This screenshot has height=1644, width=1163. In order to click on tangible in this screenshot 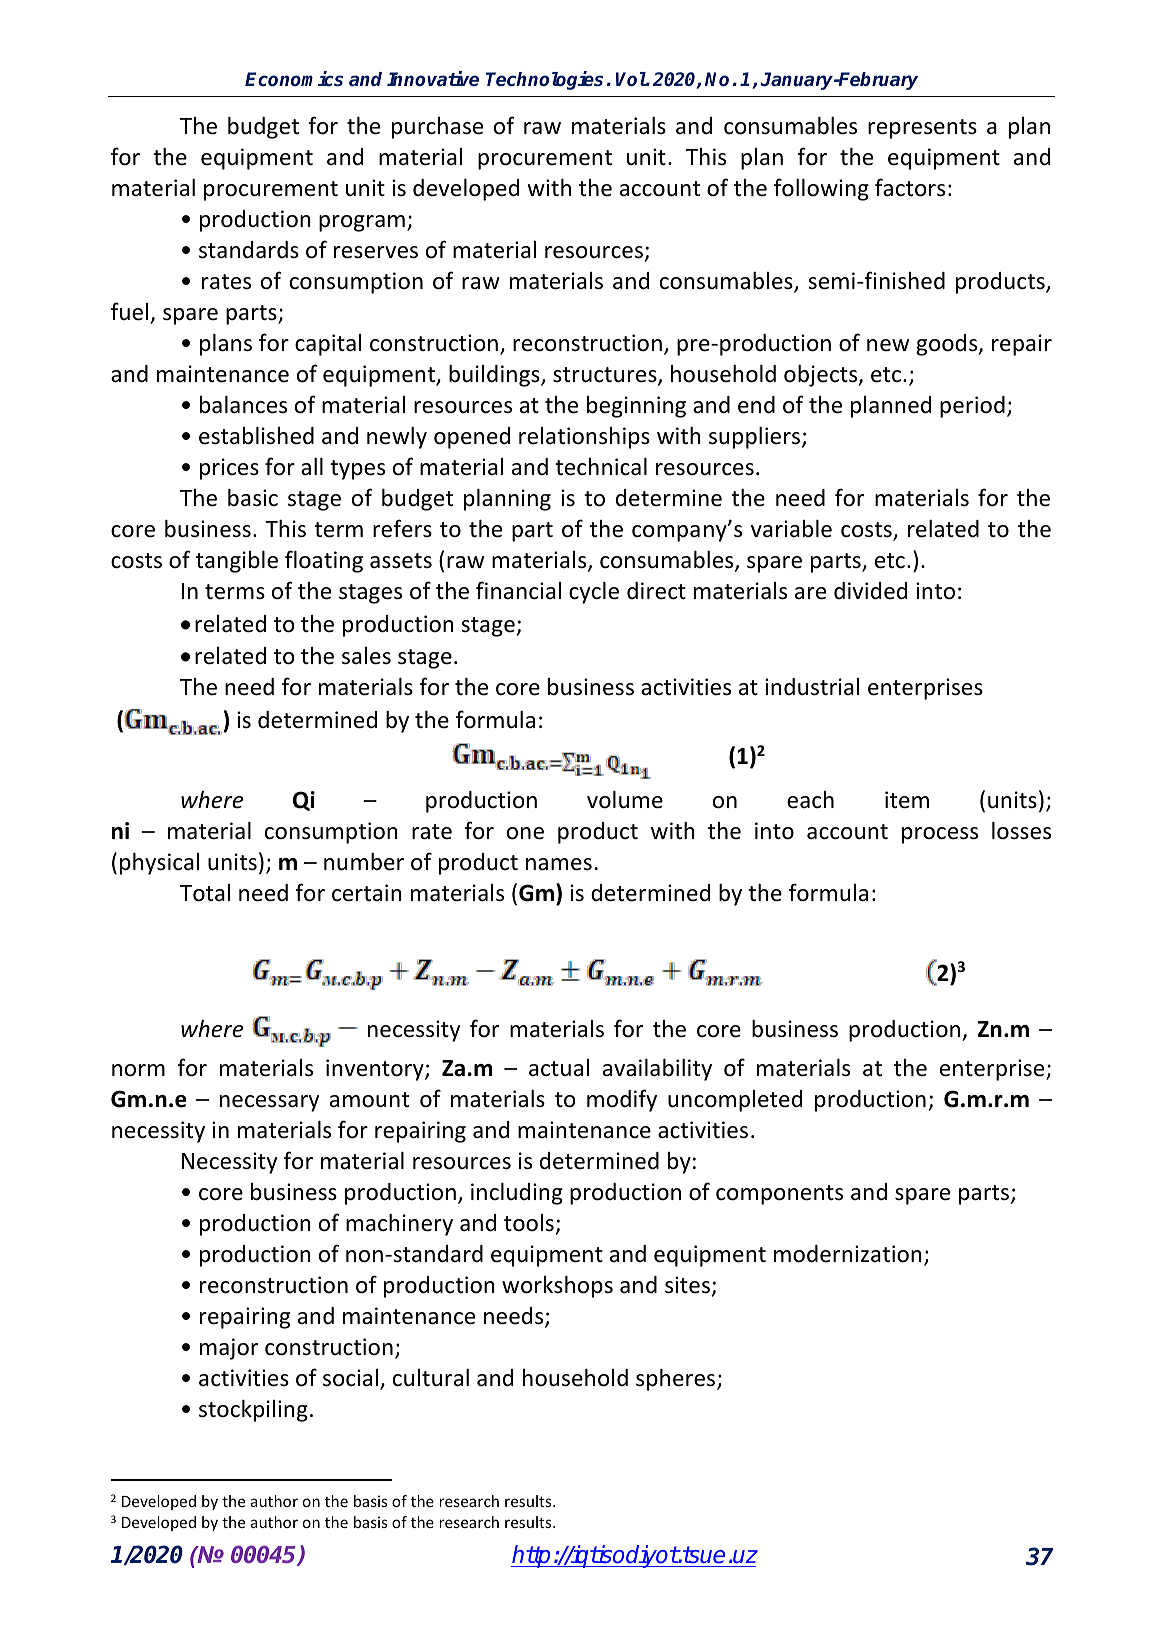, I will do `click(237, 562)`.
